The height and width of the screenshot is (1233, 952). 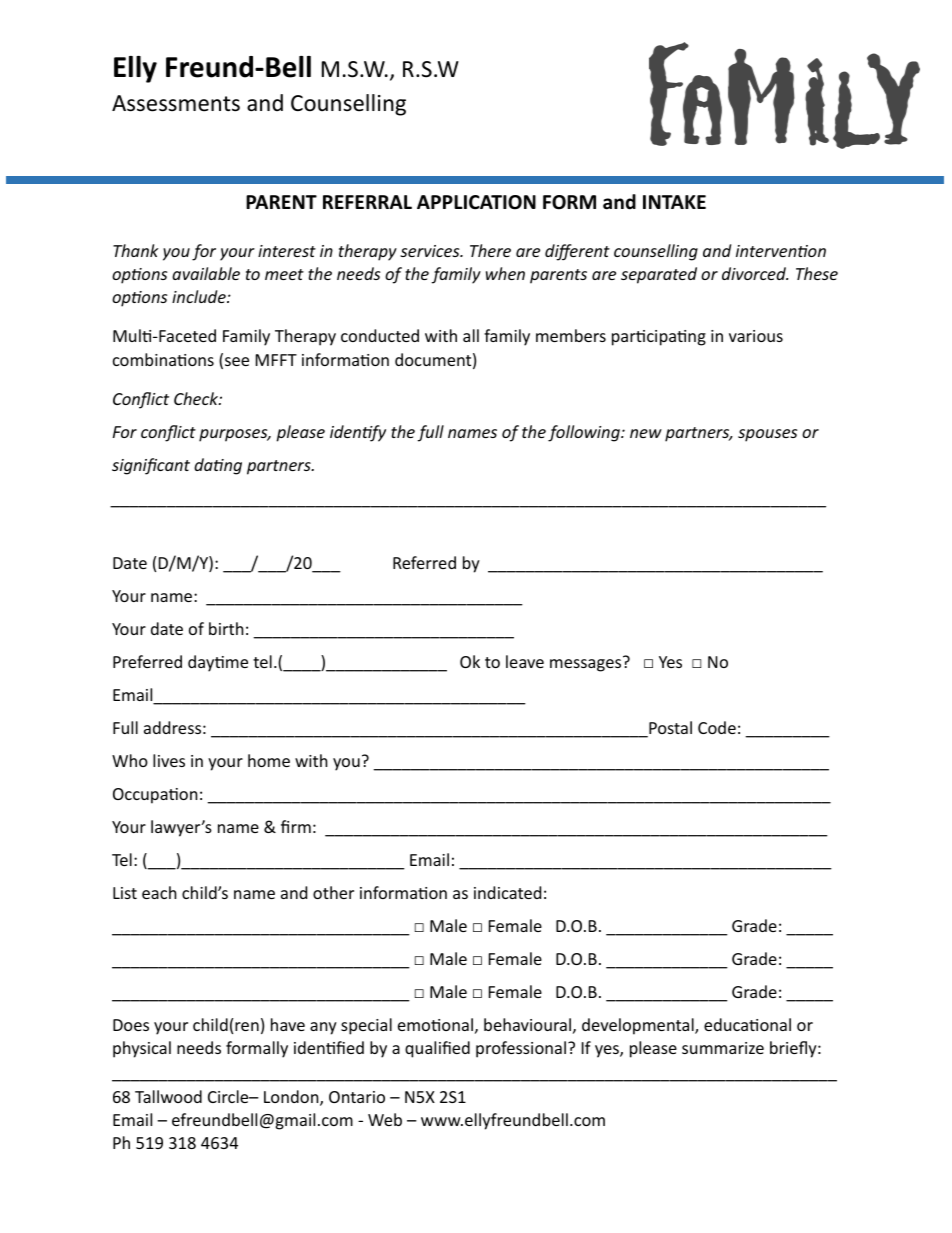 What do you see at coordinates (176, 103) in the screenshot?
I see `Assessments` at bounding box center [176, 103].
